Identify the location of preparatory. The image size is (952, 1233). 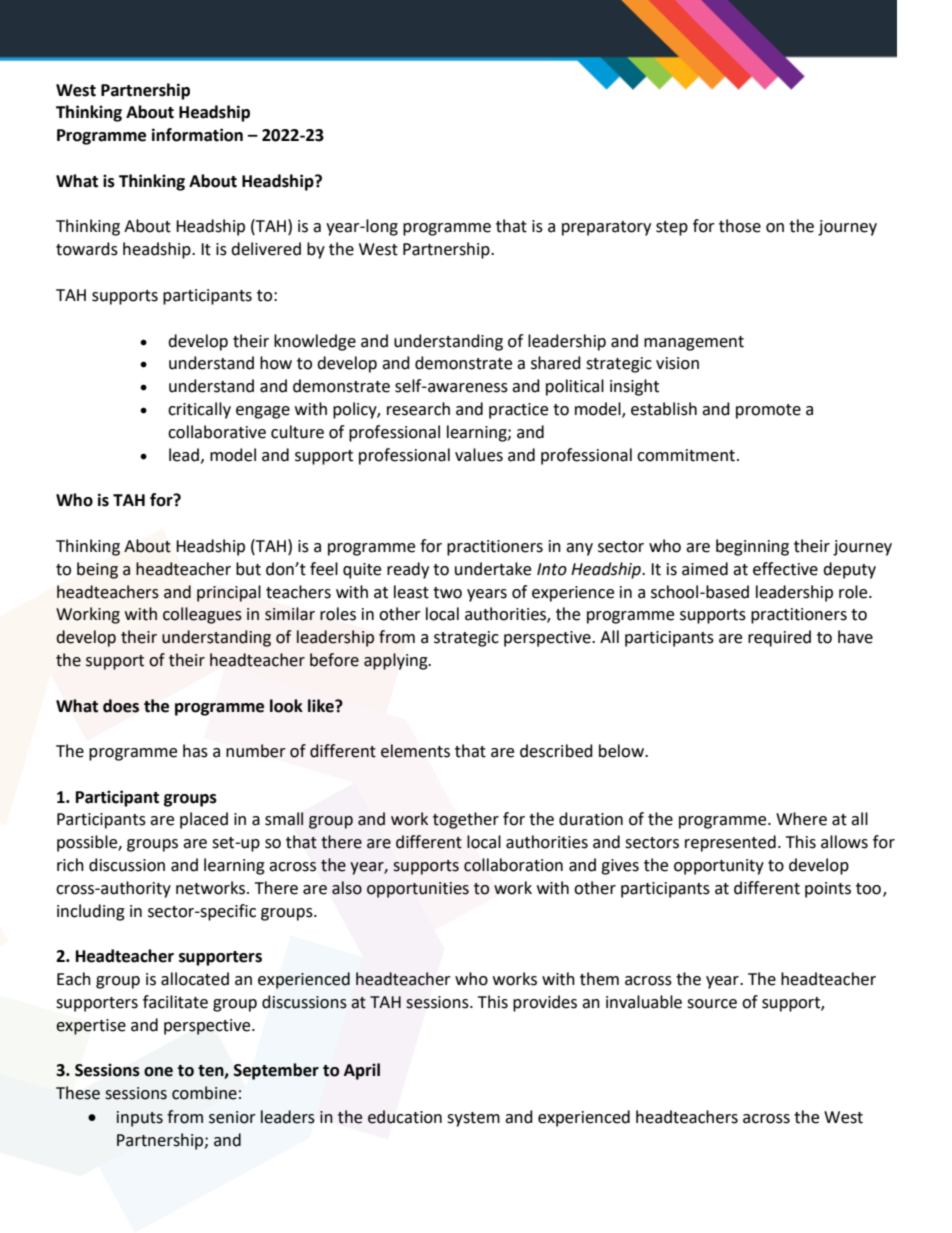
(606, 228).
